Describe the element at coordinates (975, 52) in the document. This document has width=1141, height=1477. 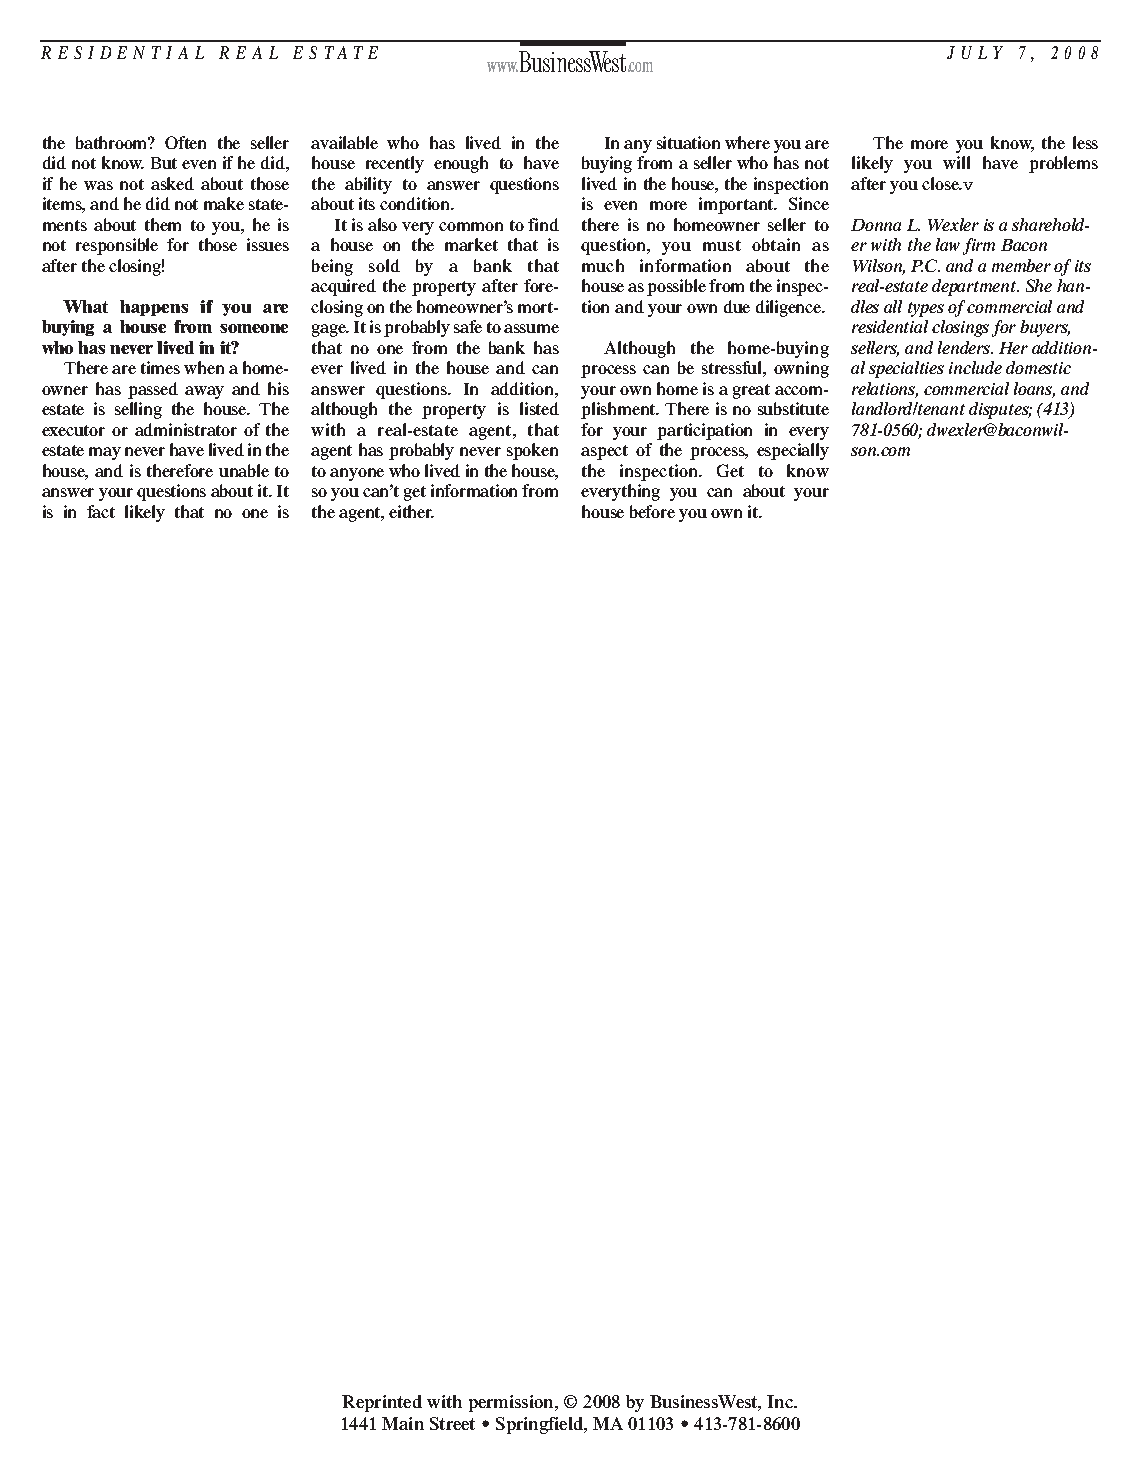
I see `JULY` at that location.
